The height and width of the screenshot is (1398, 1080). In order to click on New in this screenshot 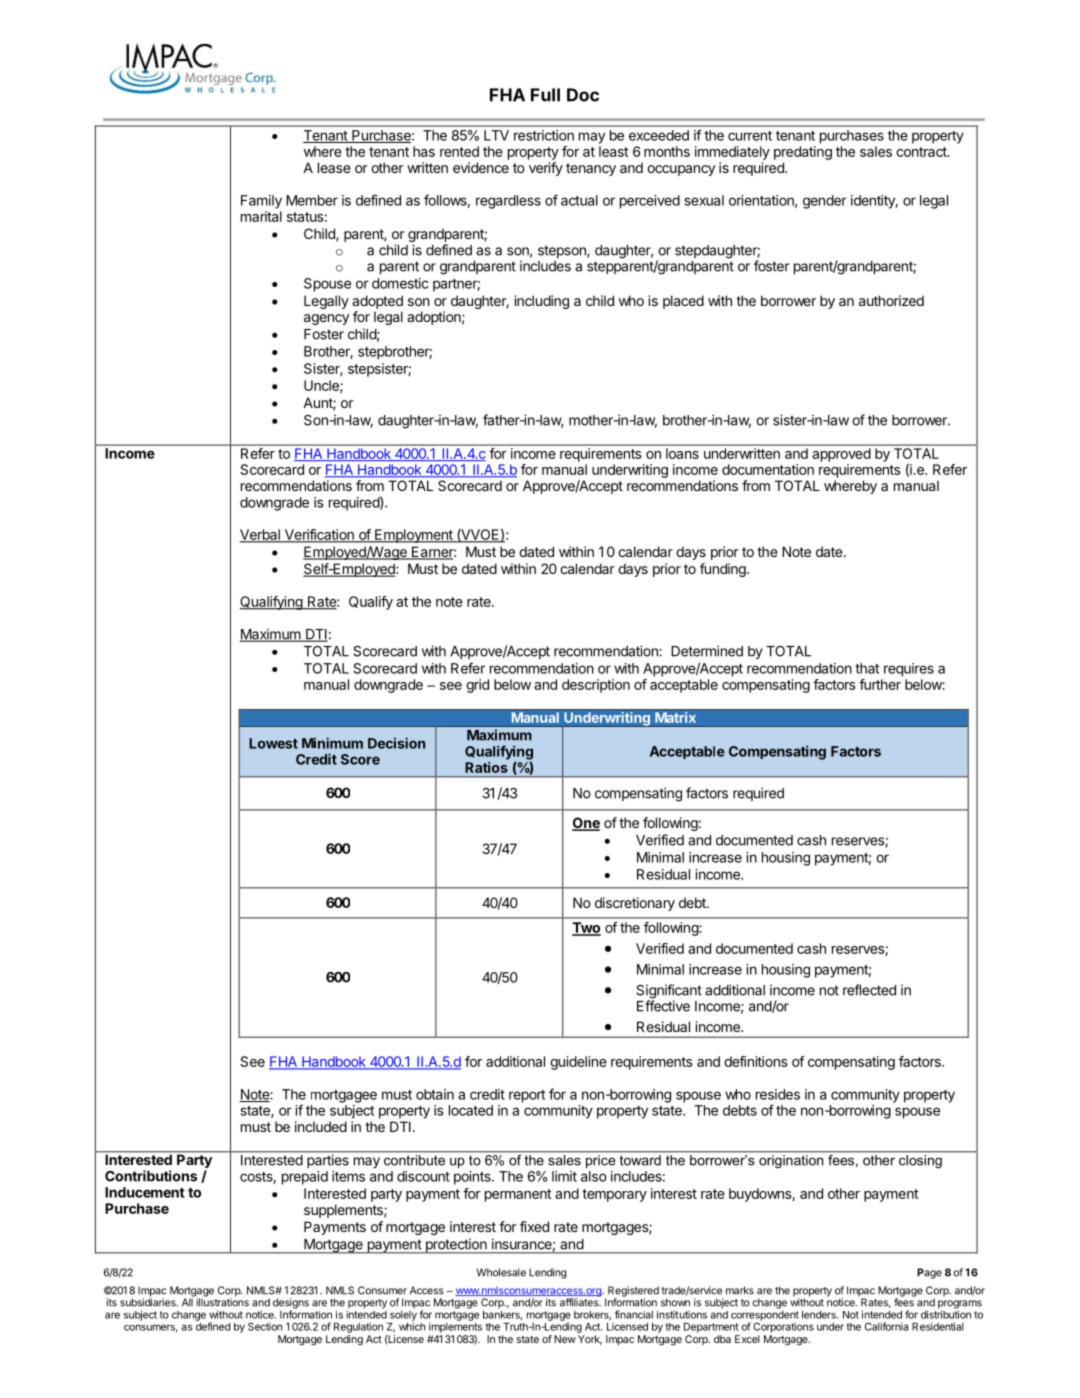, I will do `click(565, 1339)`.
